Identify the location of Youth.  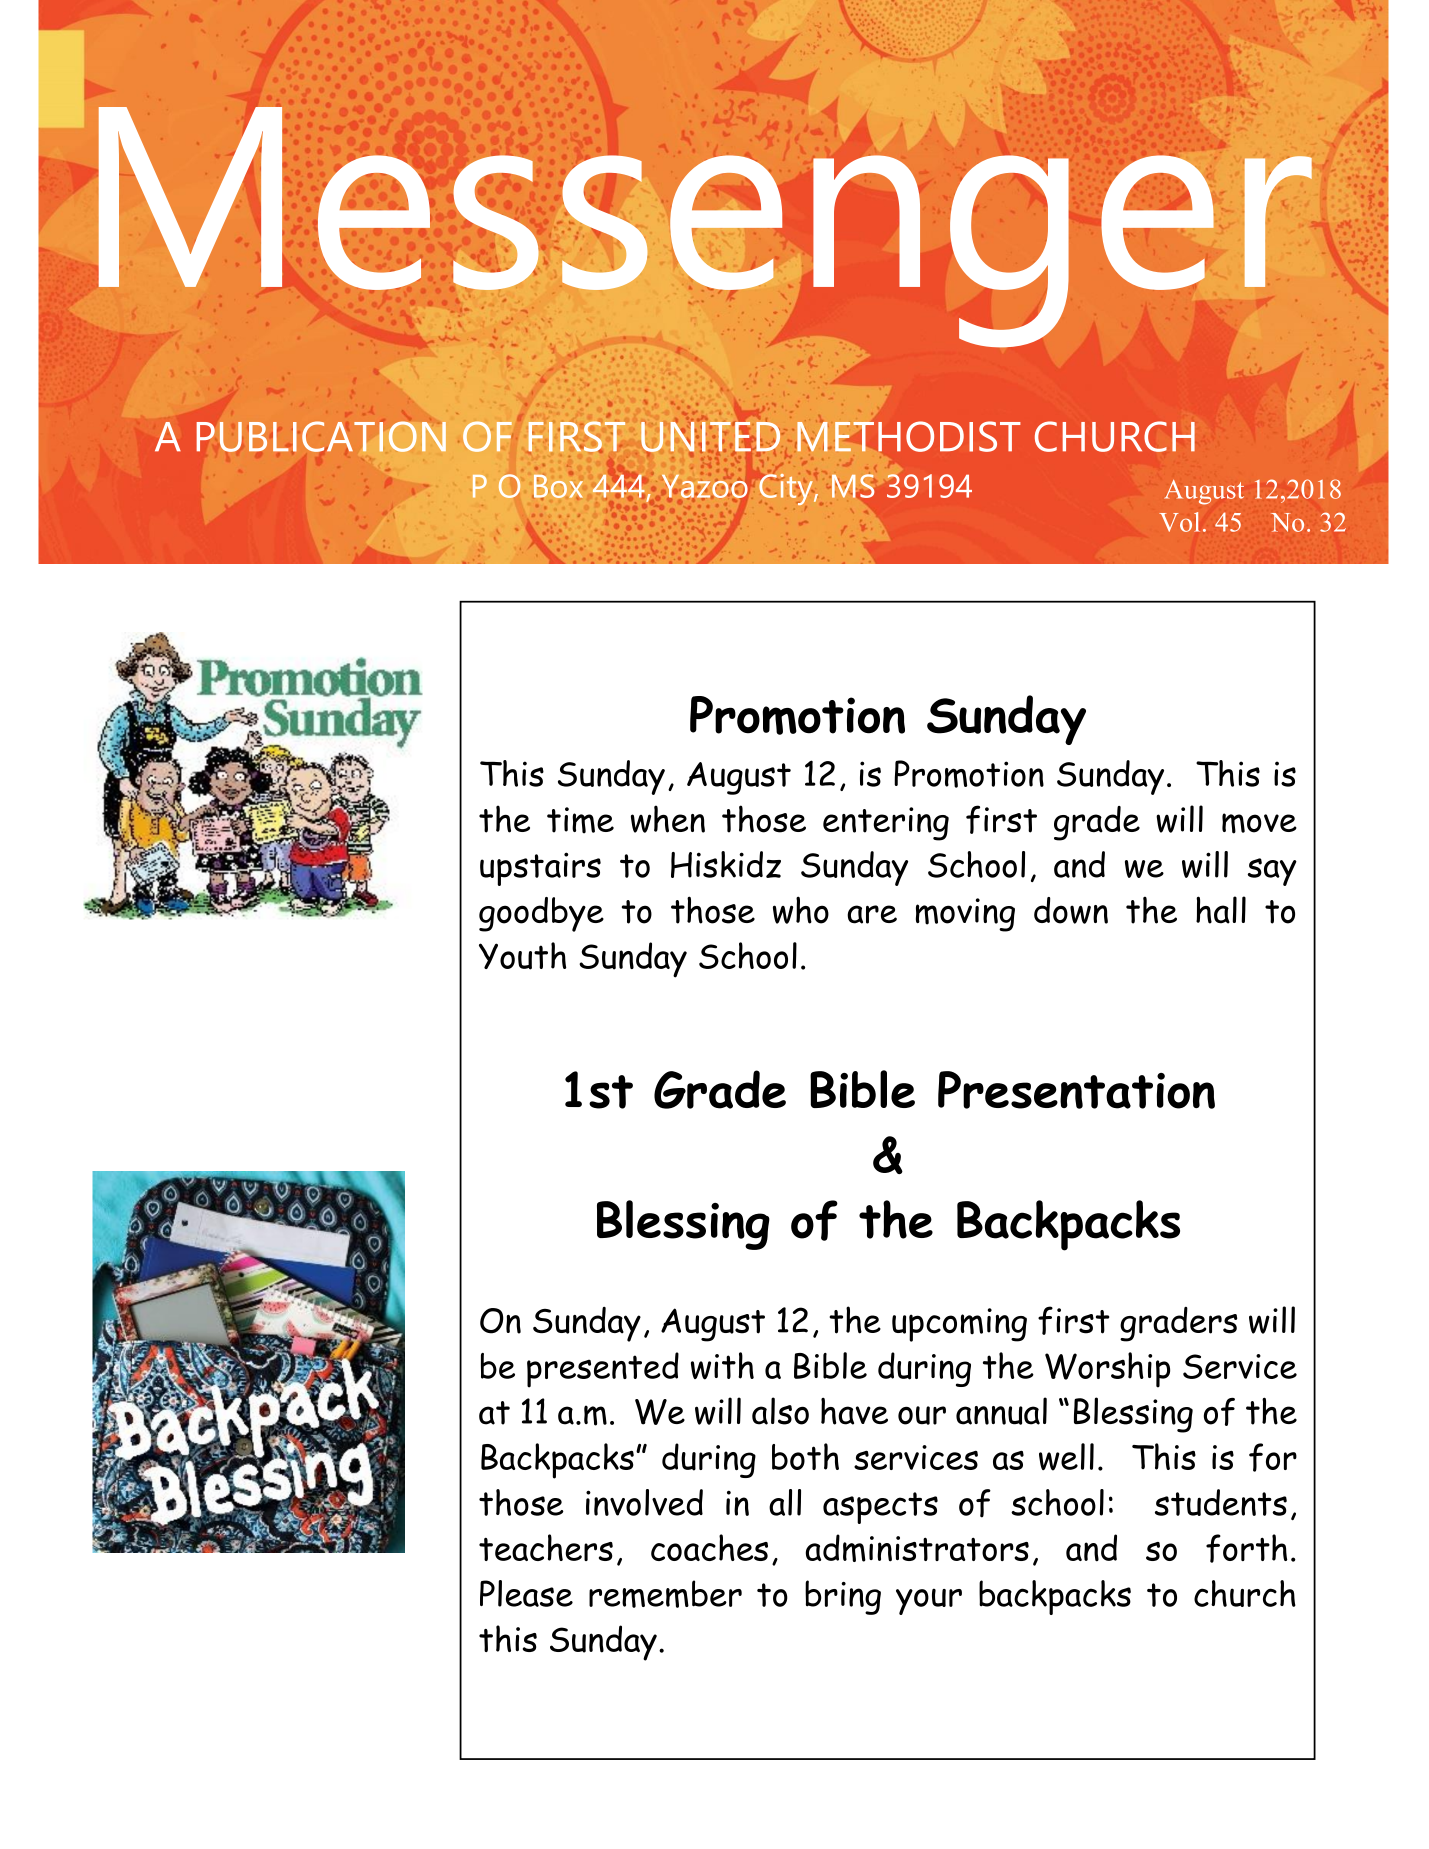
(522, 956).
